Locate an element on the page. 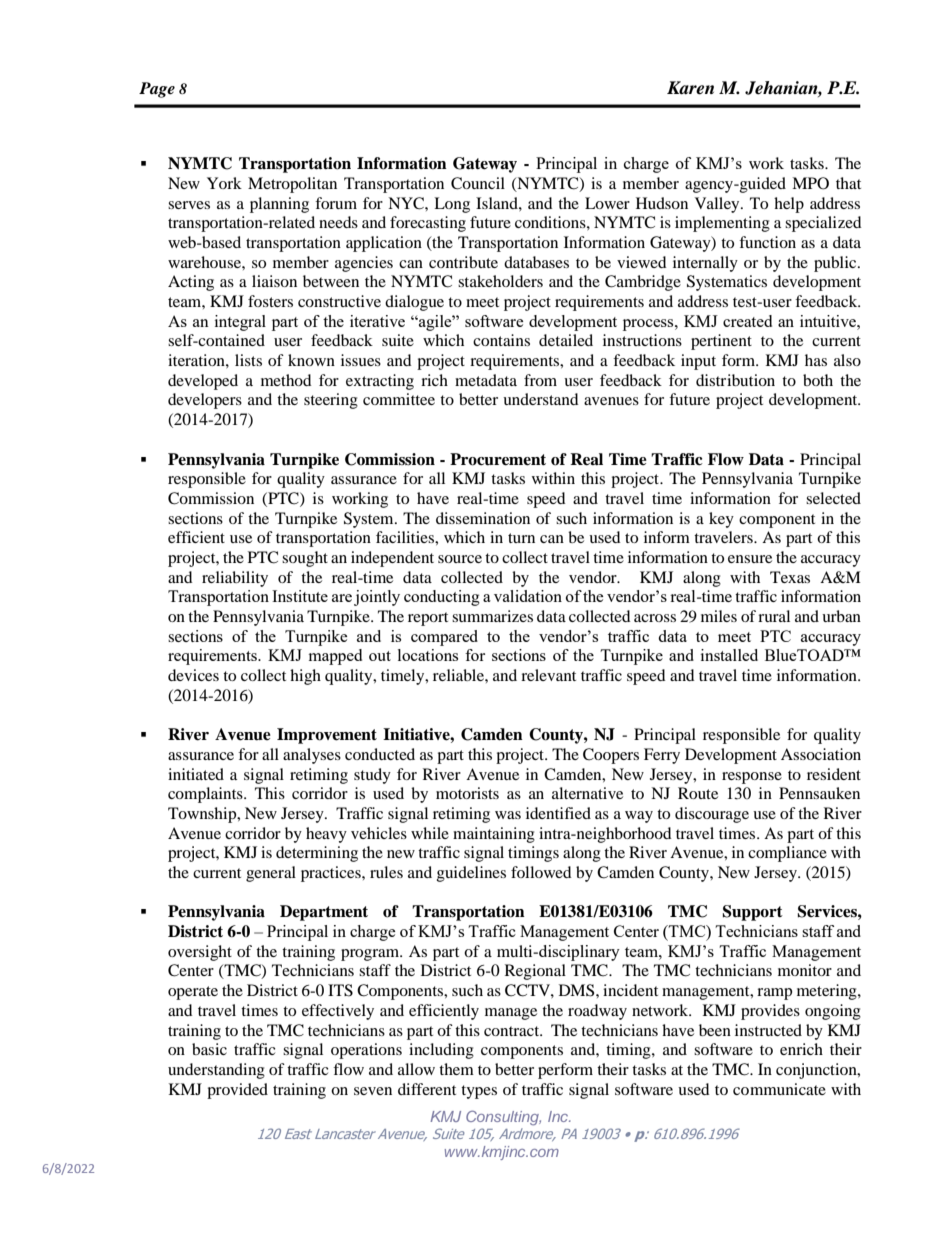  sought is located at coordinates (305, 559).
